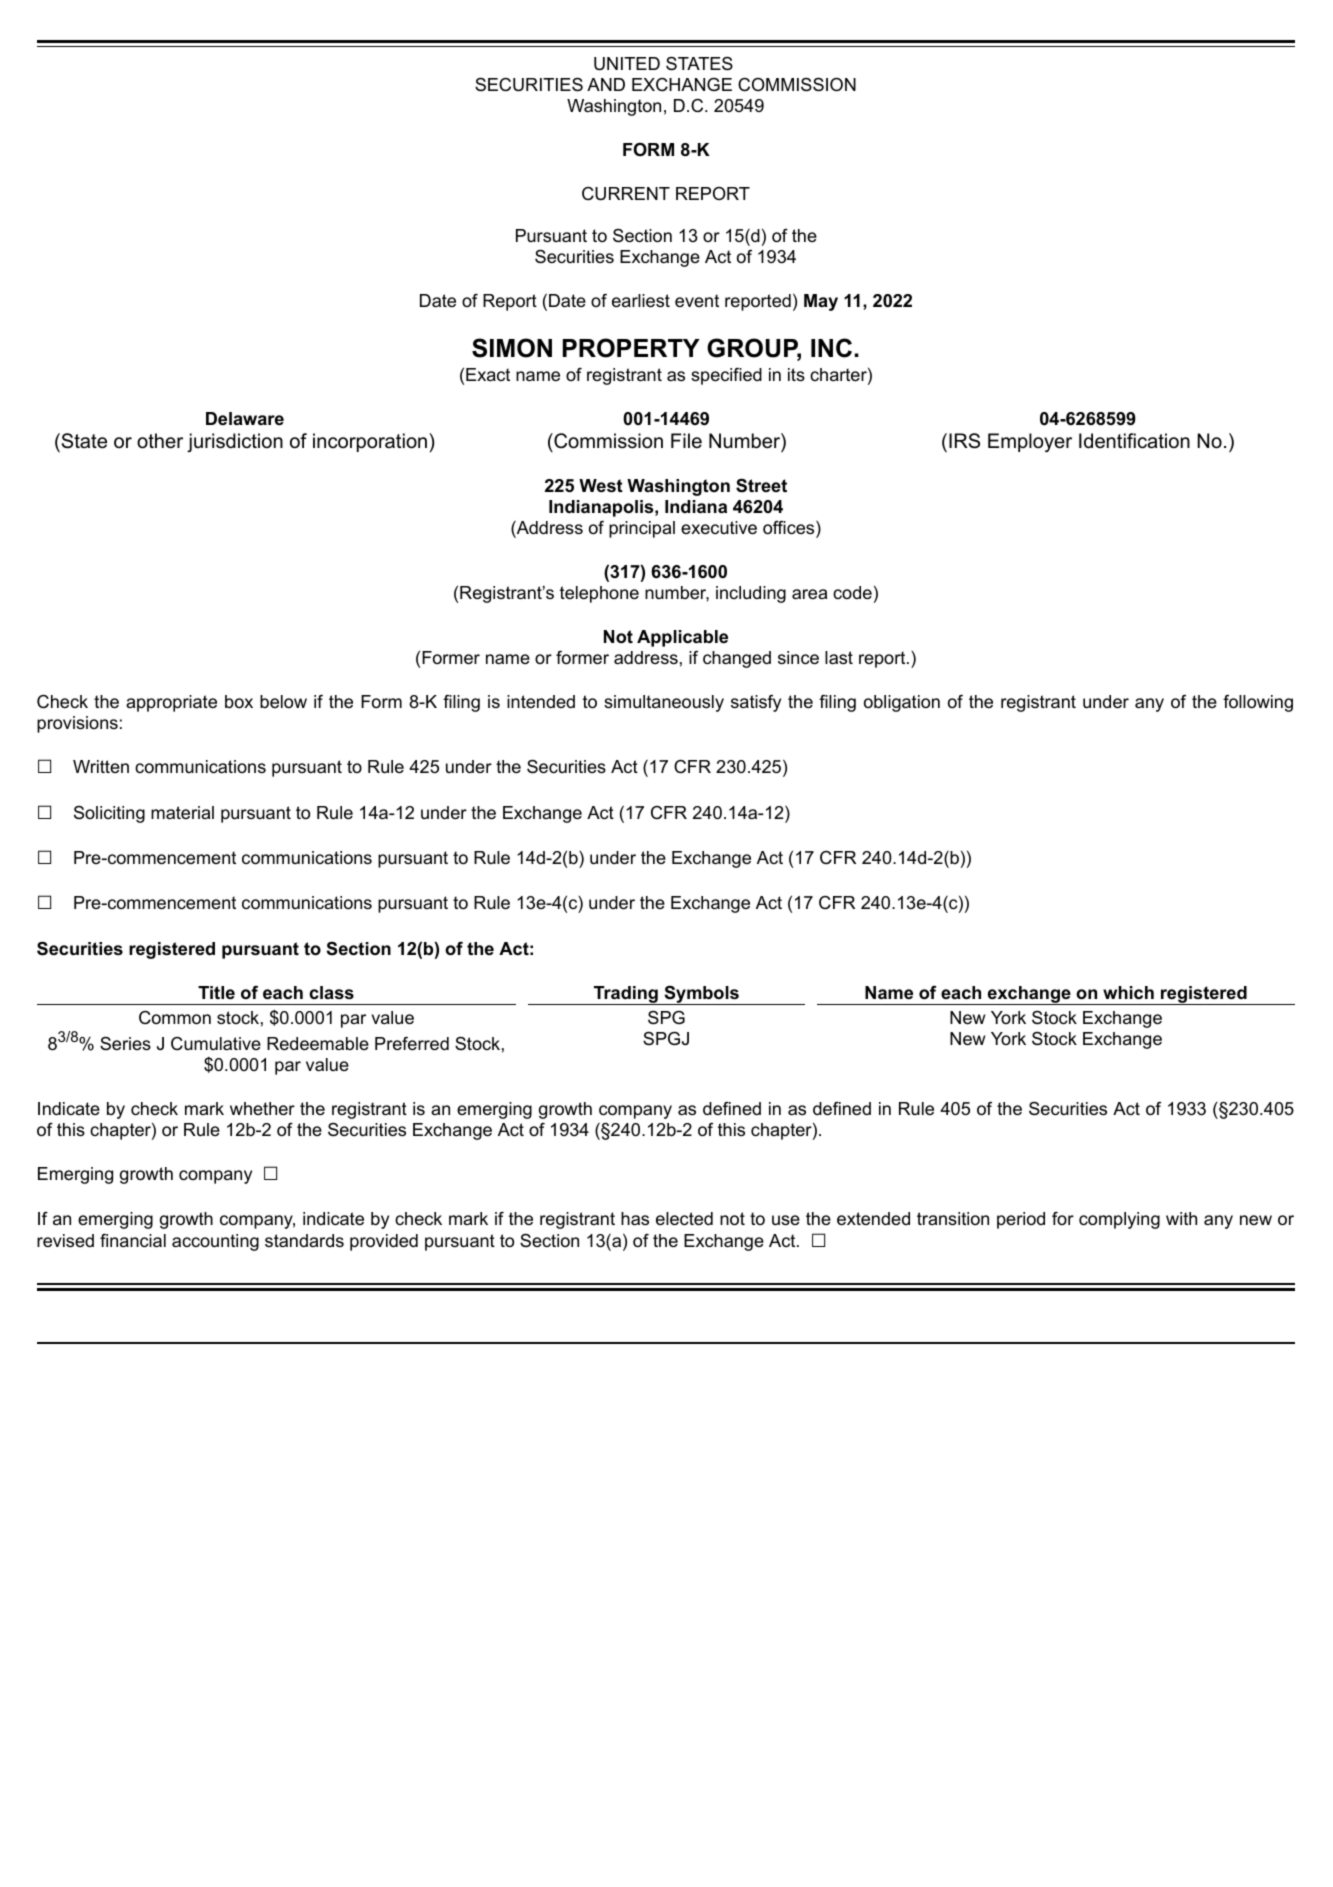 The width and height of the image is (1333, 1887). Describe the element at coordinates (686, 441) in the image. I see `File` at that location.
